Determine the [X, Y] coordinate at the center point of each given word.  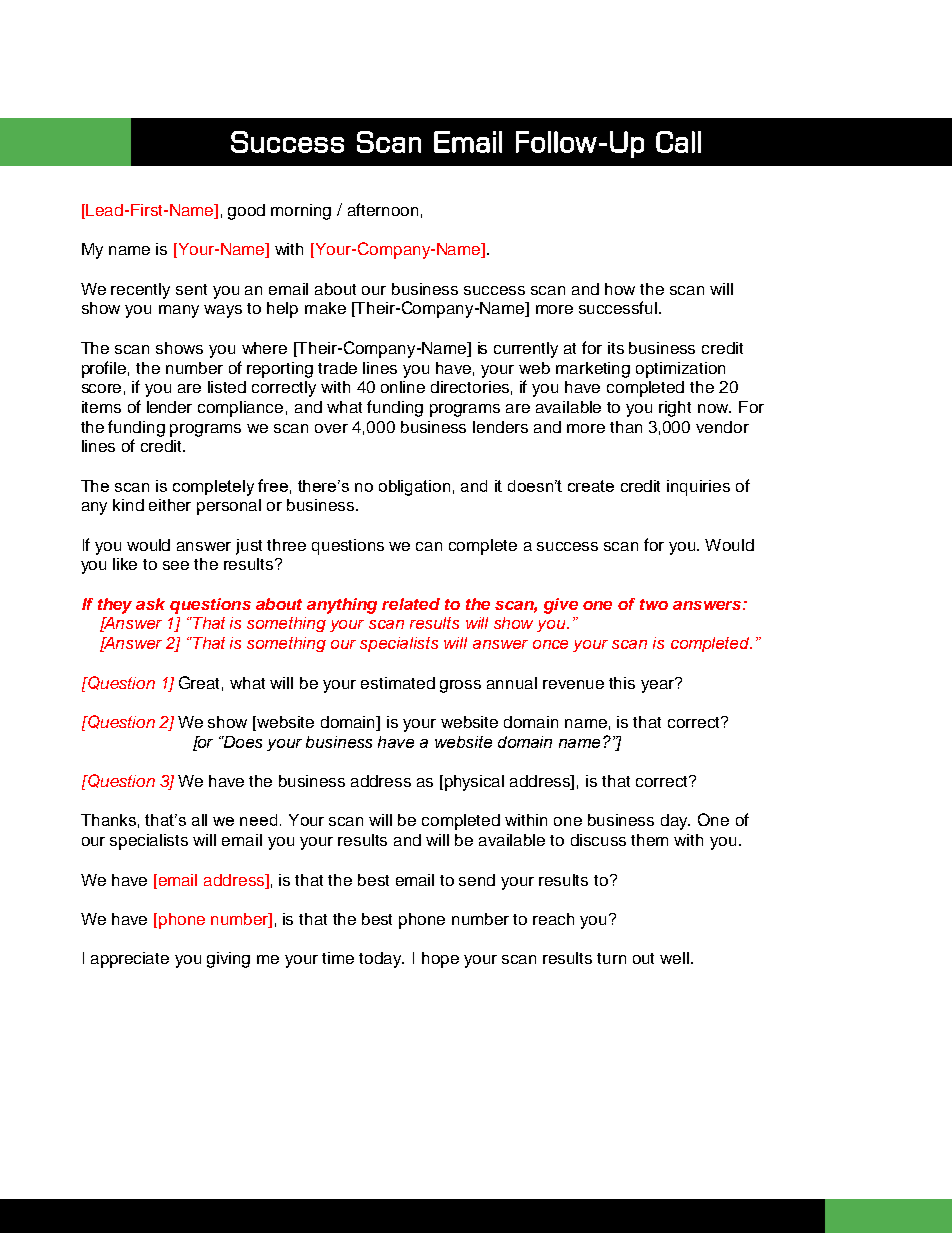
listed [227, 387]
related [411, 604]
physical [474, 783]
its [616, 348]
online [403, 387]
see [176, 565]
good [246, 212]
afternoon [383, 209]
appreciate [130, 960]
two [654, 604]
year [659, 685]
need [258, 820]
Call [678, 142]
